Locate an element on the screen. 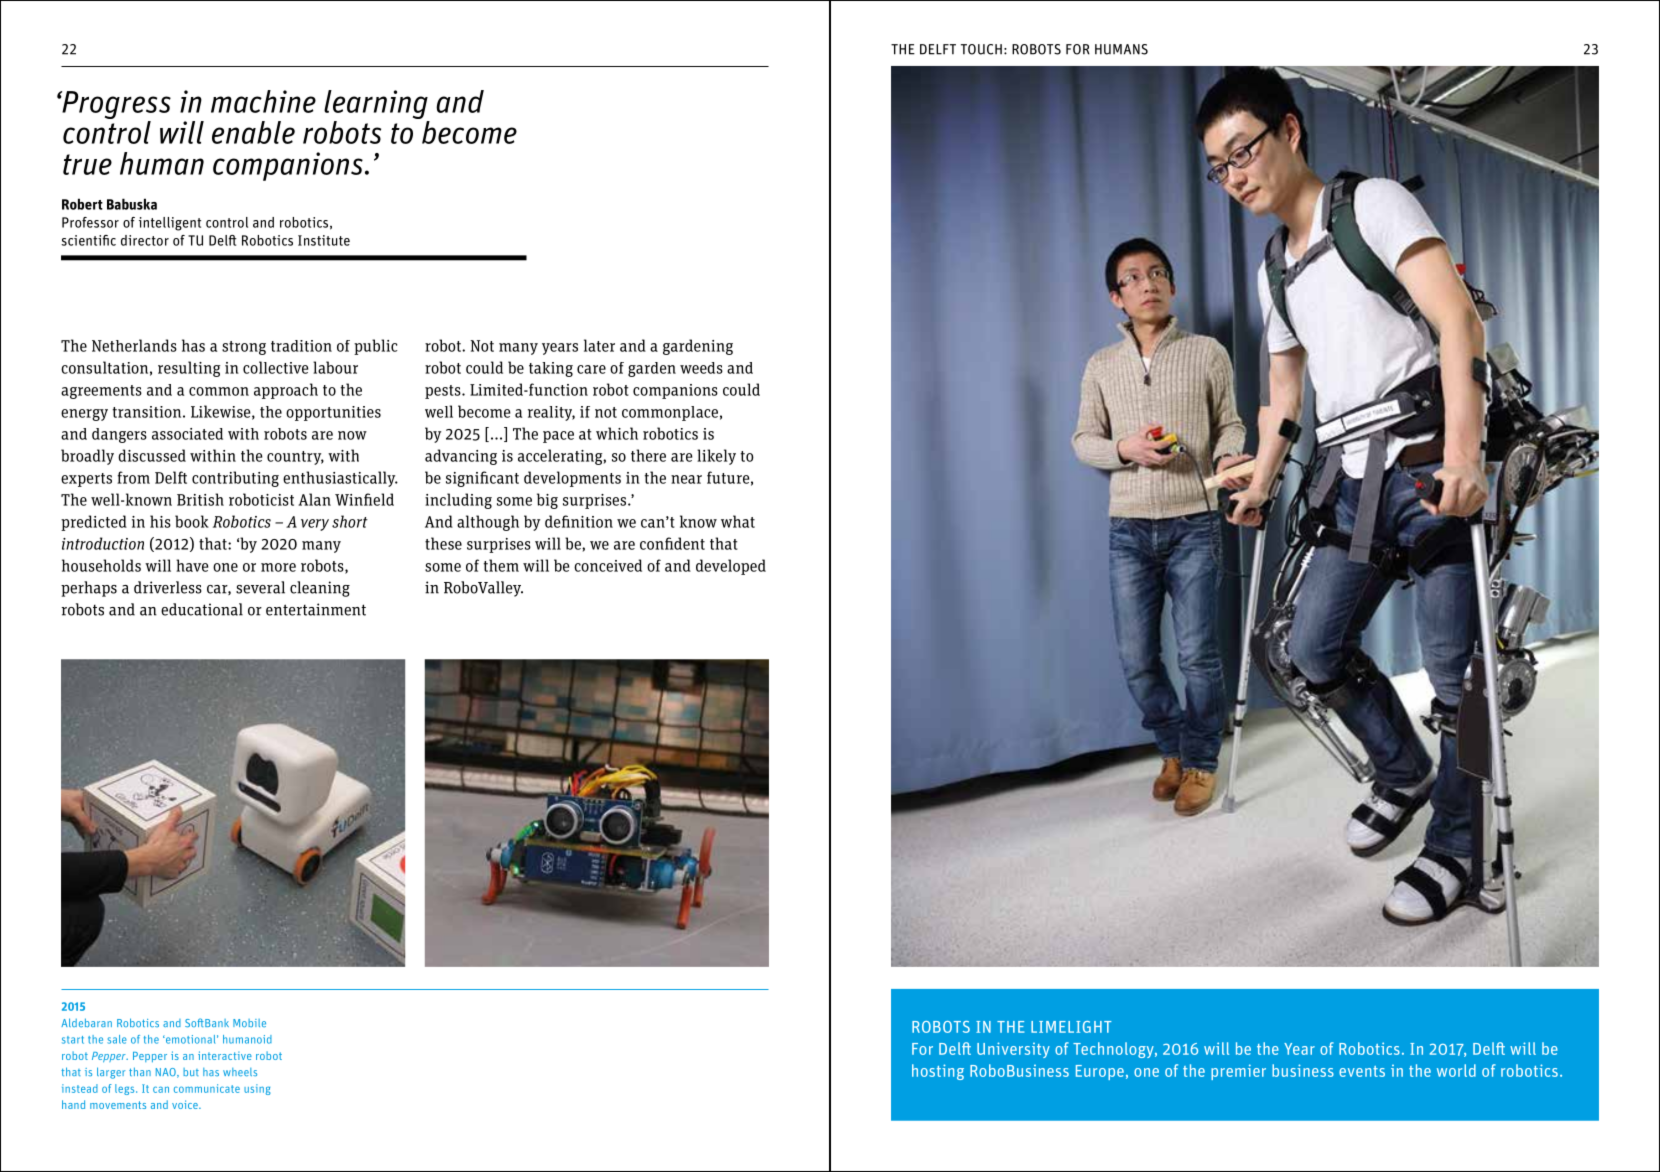 The image size is (1660, 1172). developed is located at coordinates (731, 567).
